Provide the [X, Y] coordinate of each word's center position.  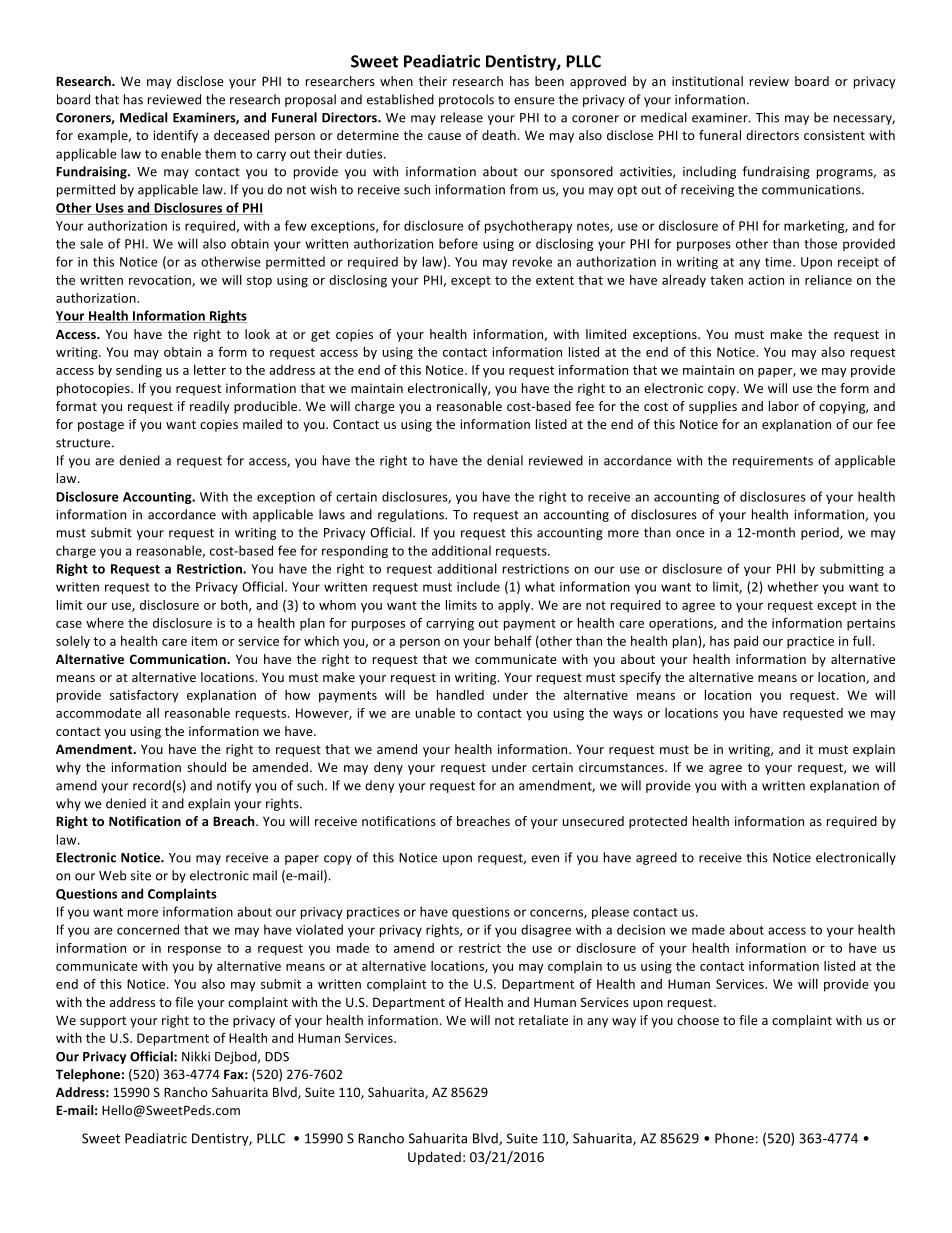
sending [139, 371]
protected [658, 822]
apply [515, 606]
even [545, 859]
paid [746, 642]
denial [505, 460]
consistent [834, 135]
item [204, 641]
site [141, 876]
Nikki [196, 1056]
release [462, 117]
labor [784, 406]
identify [175, 136]
